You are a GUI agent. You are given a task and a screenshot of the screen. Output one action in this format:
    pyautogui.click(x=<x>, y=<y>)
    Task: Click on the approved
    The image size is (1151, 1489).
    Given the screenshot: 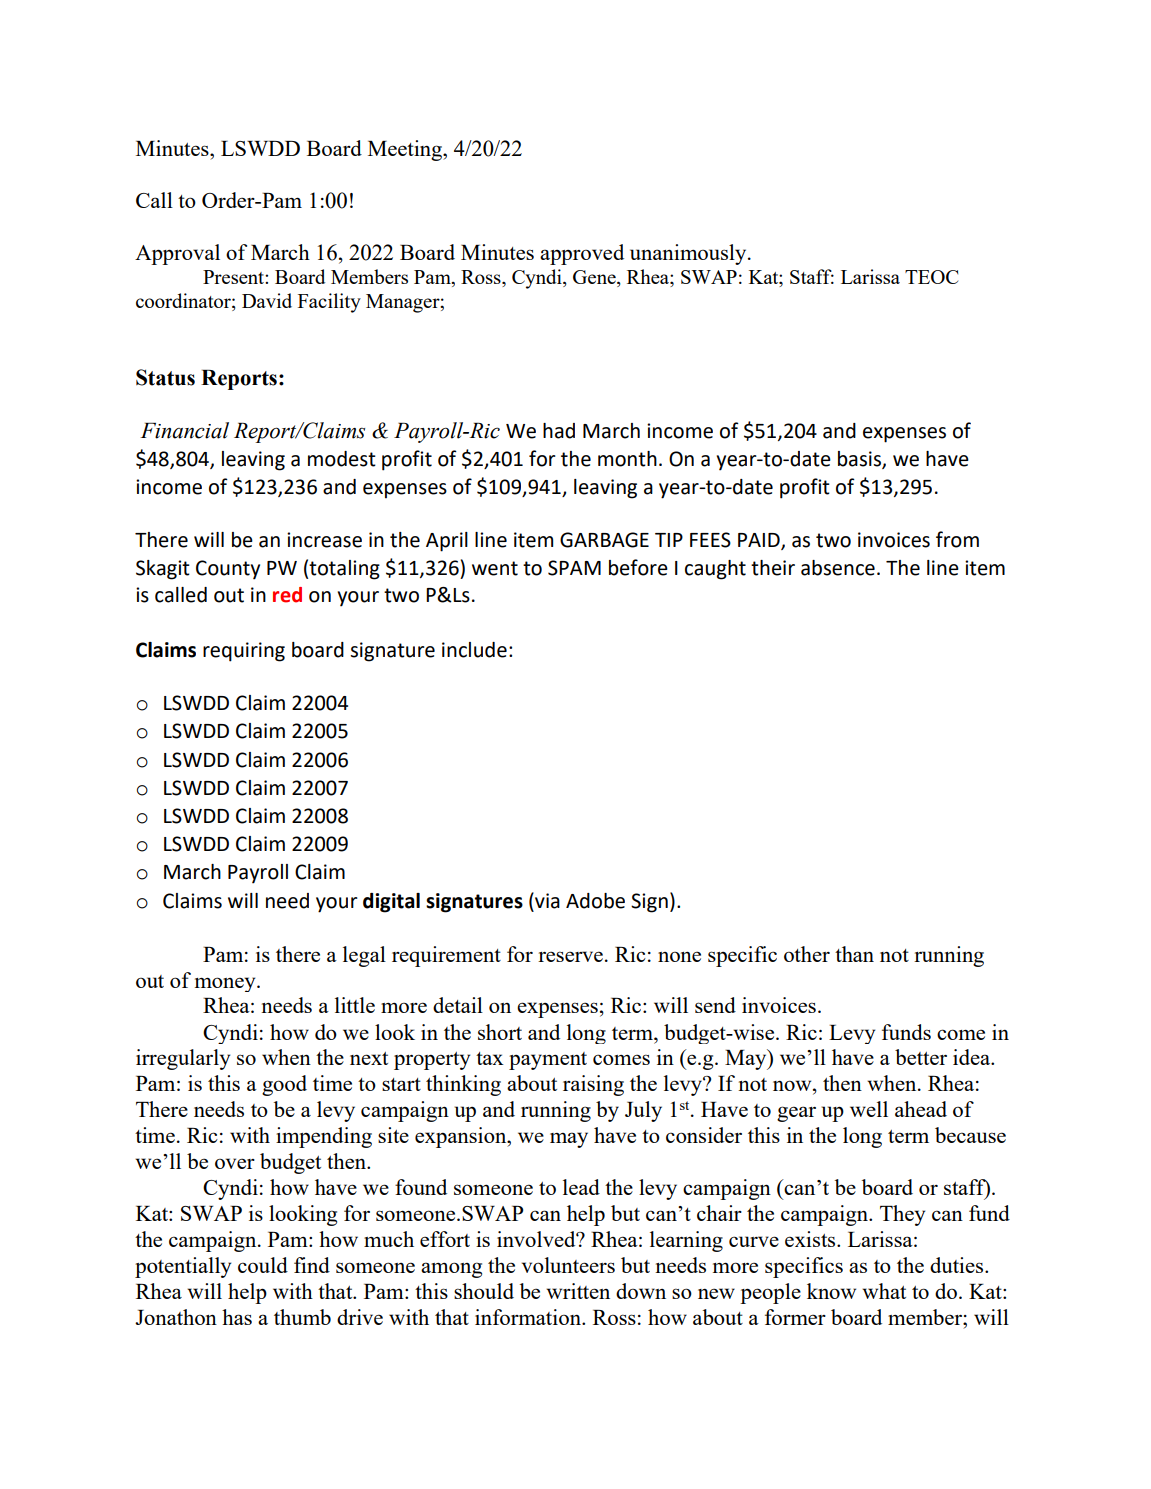 What is the action you would take?
    pyautogui.click(x=582, y=254)
